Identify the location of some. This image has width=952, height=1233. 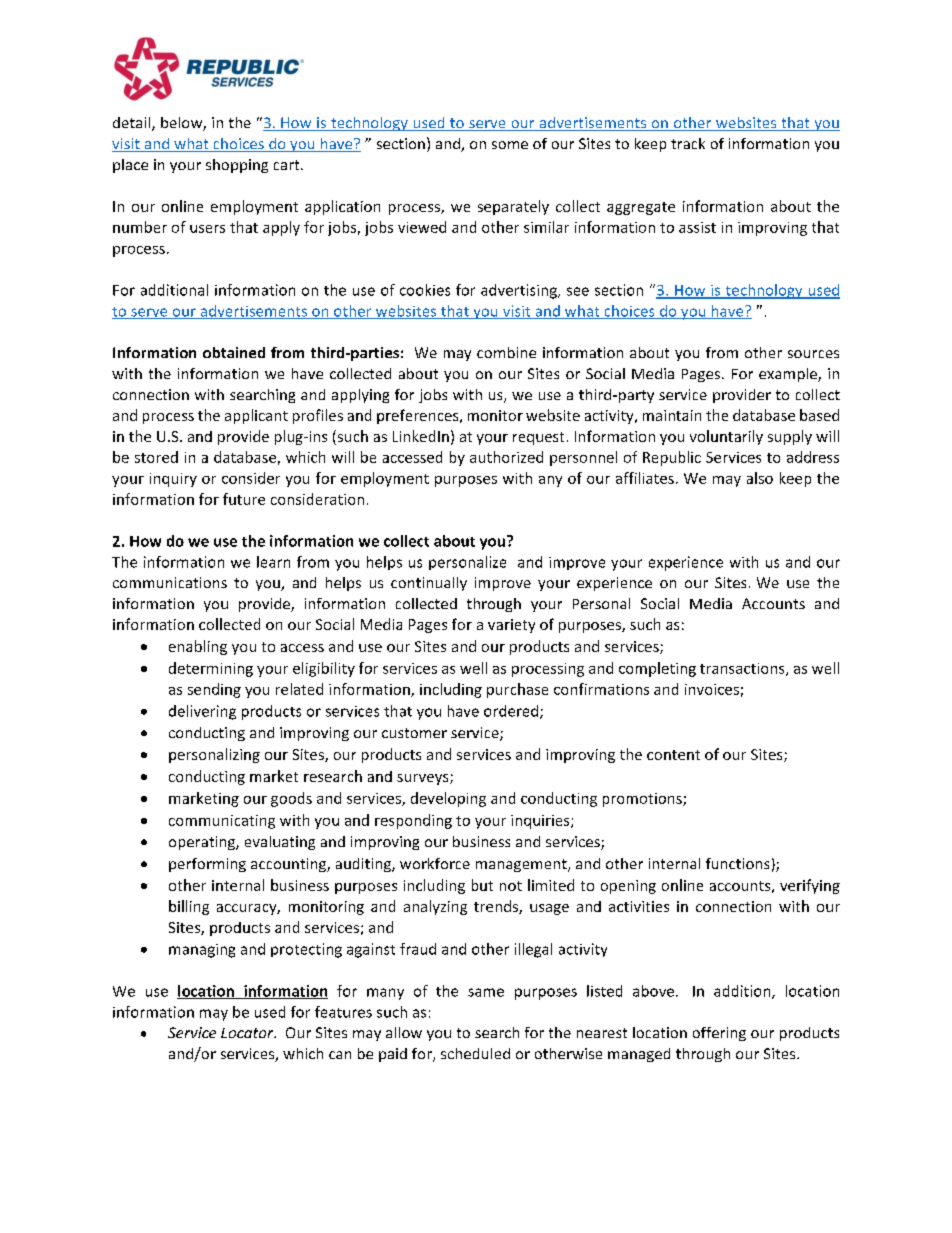
(510, 145).
